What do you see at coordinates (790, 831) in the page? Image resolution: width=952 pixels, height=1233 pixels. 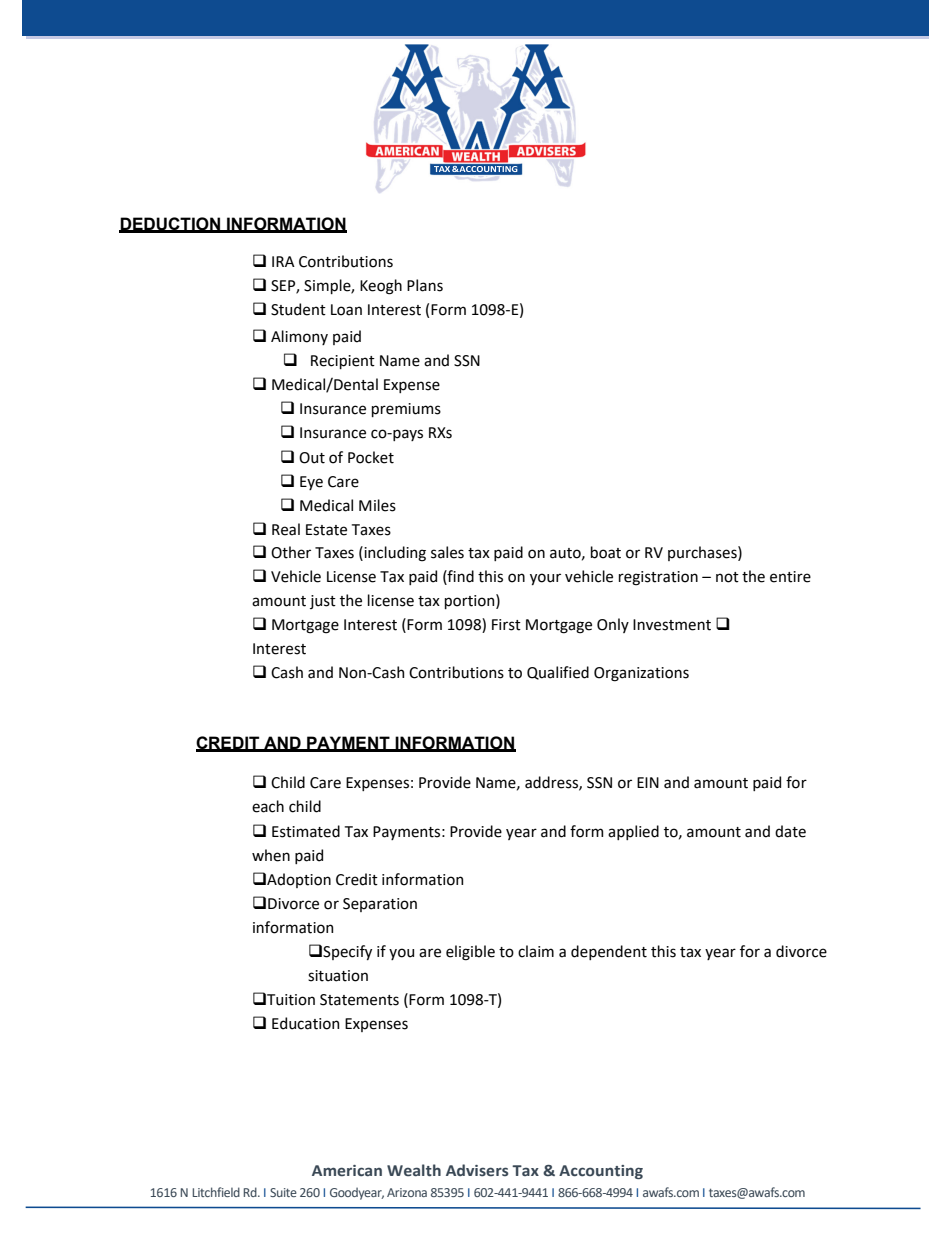 I see `date` at bounding box center [790, 831].
